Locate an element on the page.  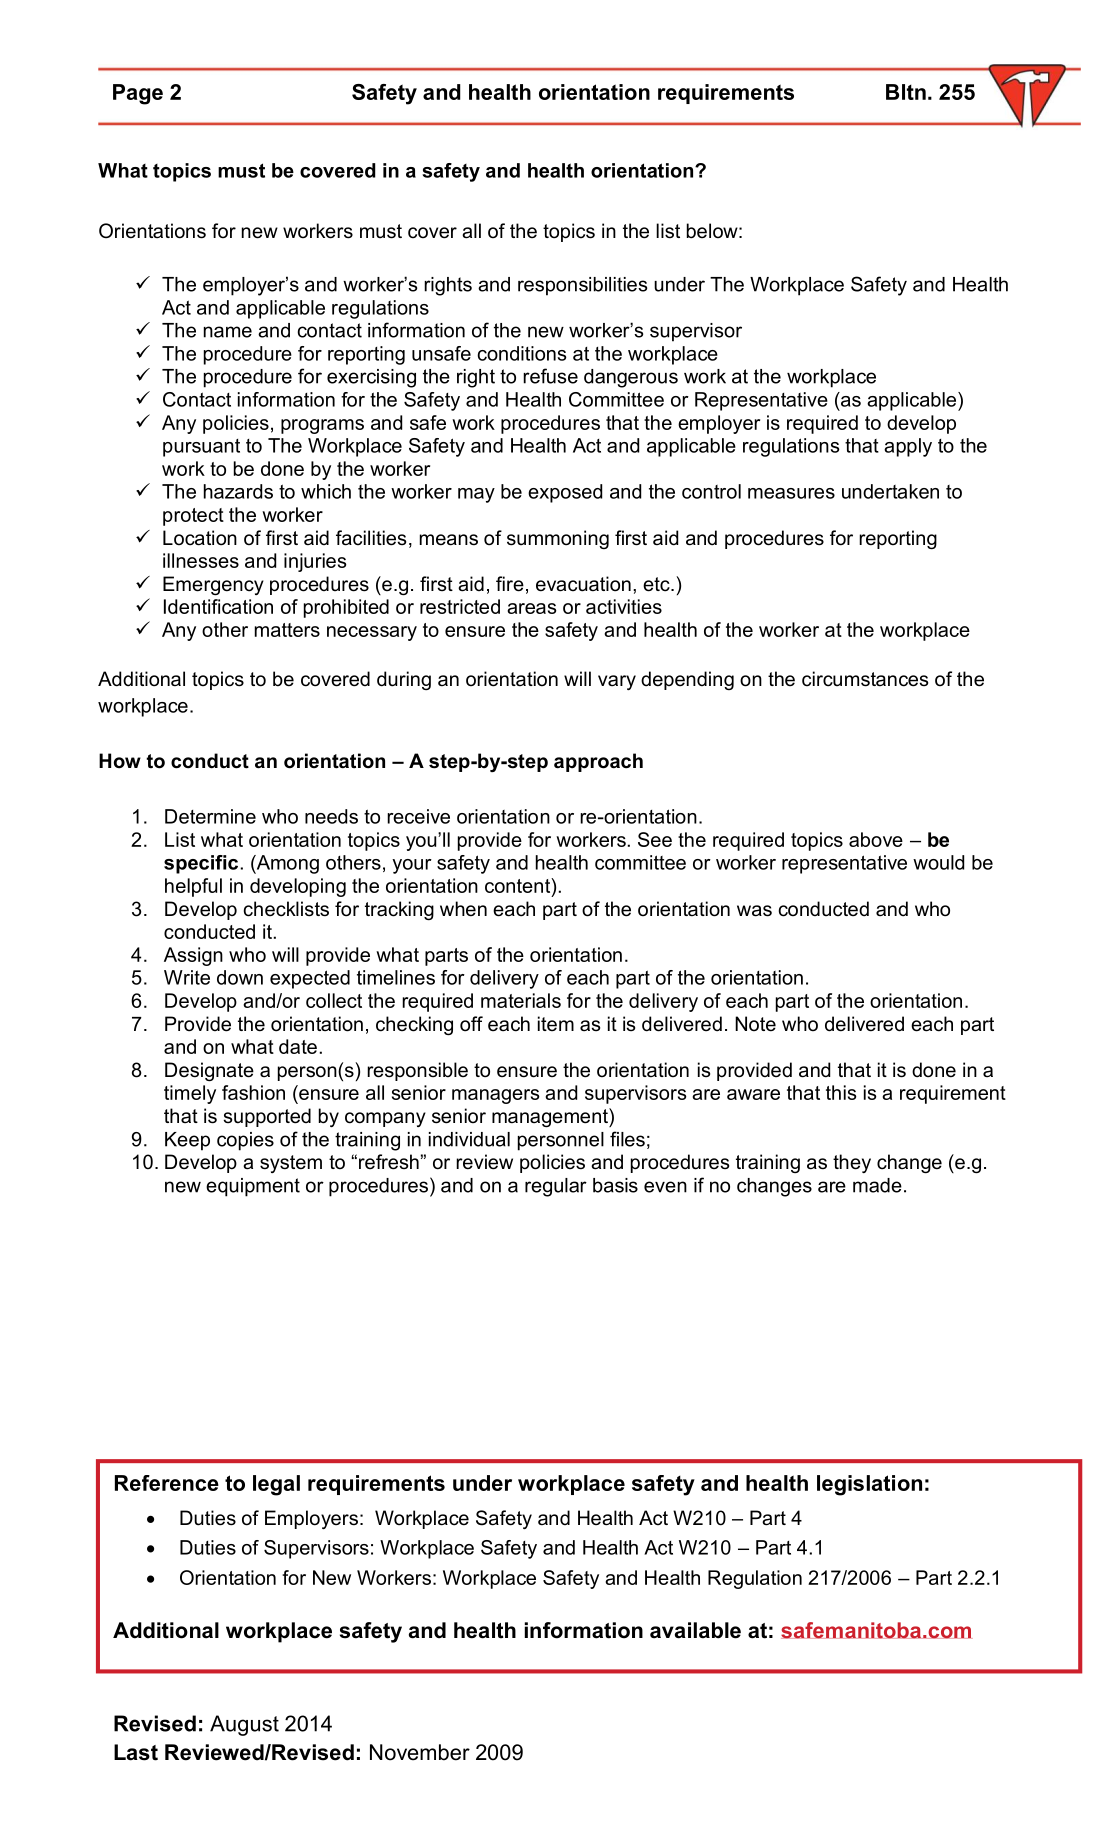
Location is located at coordinates (200, 538).
